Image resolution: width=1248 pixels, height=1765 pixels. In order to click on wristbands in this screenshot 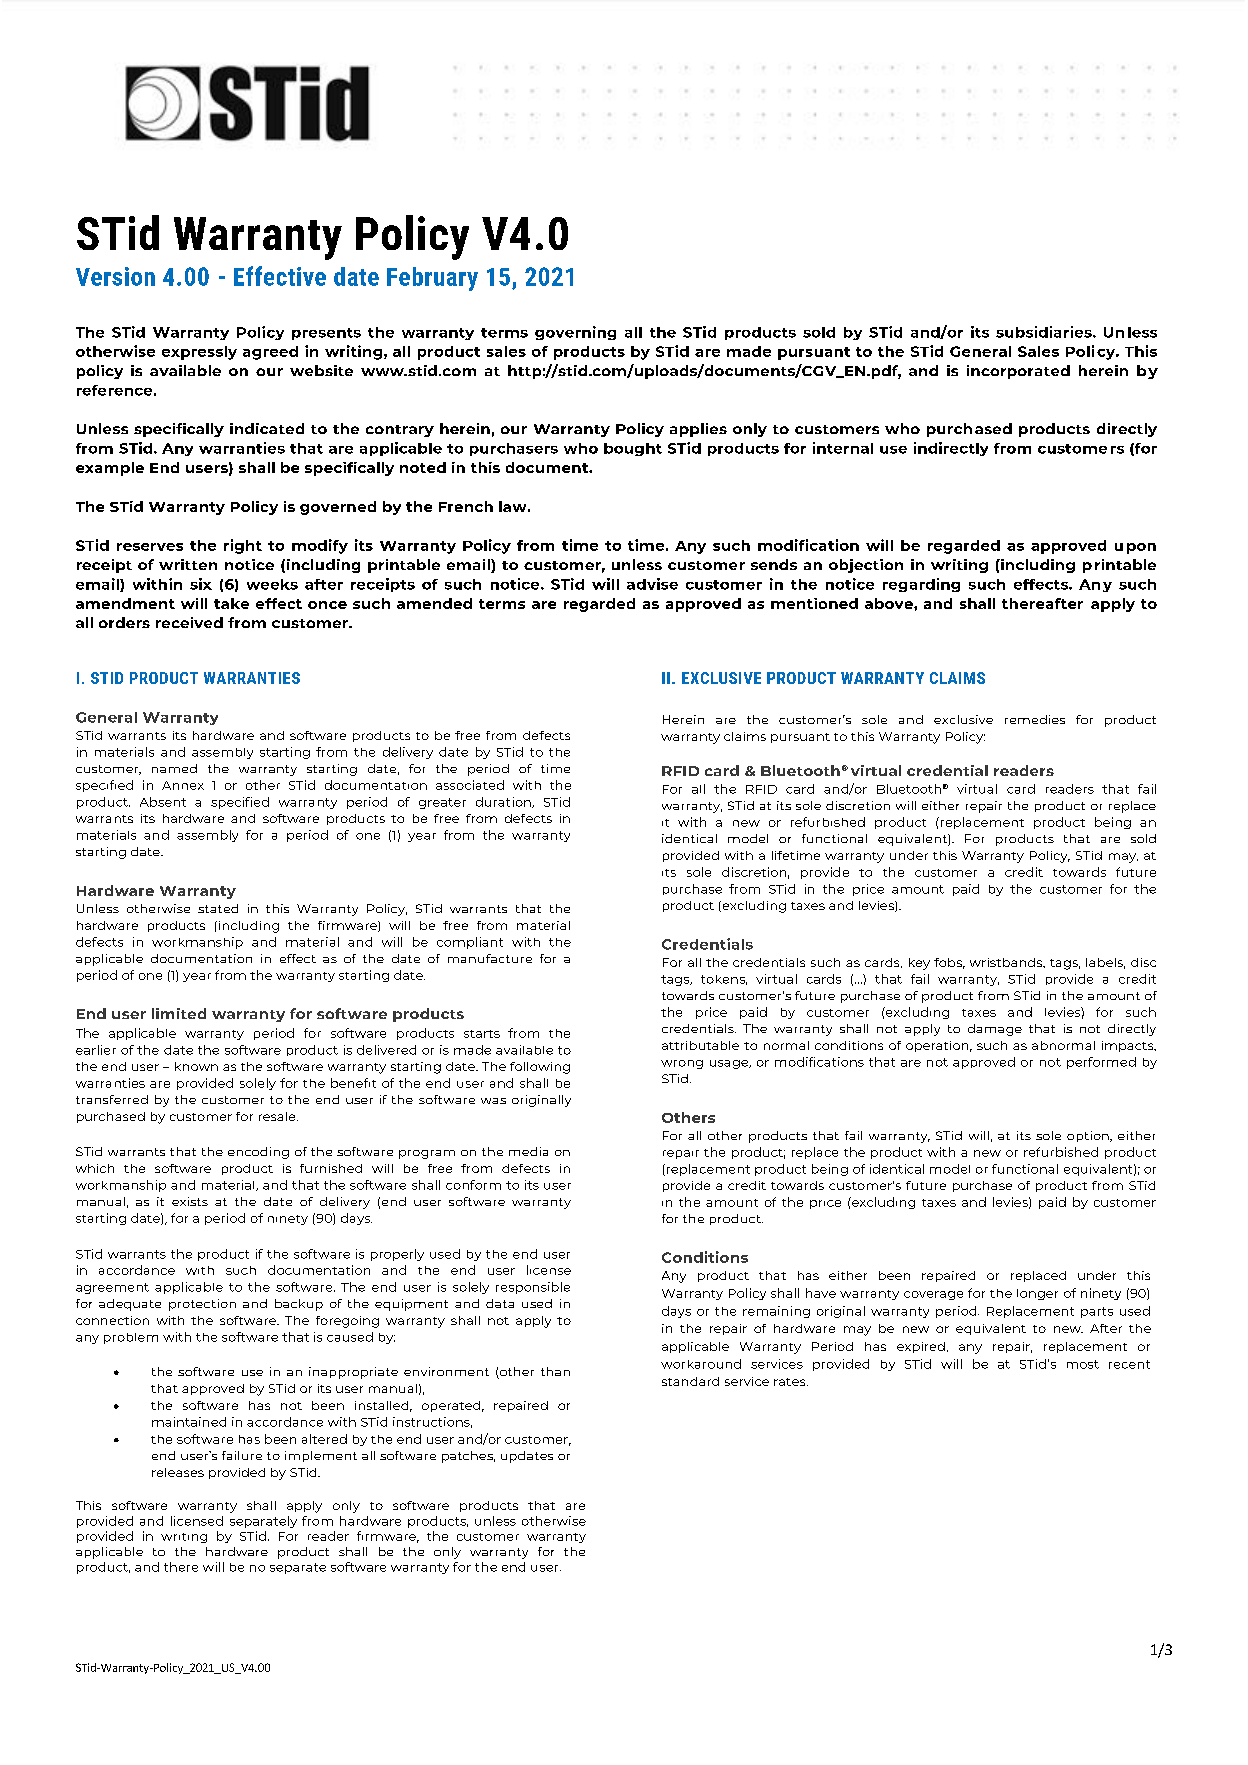, I will do `click(1007, 963)`.
